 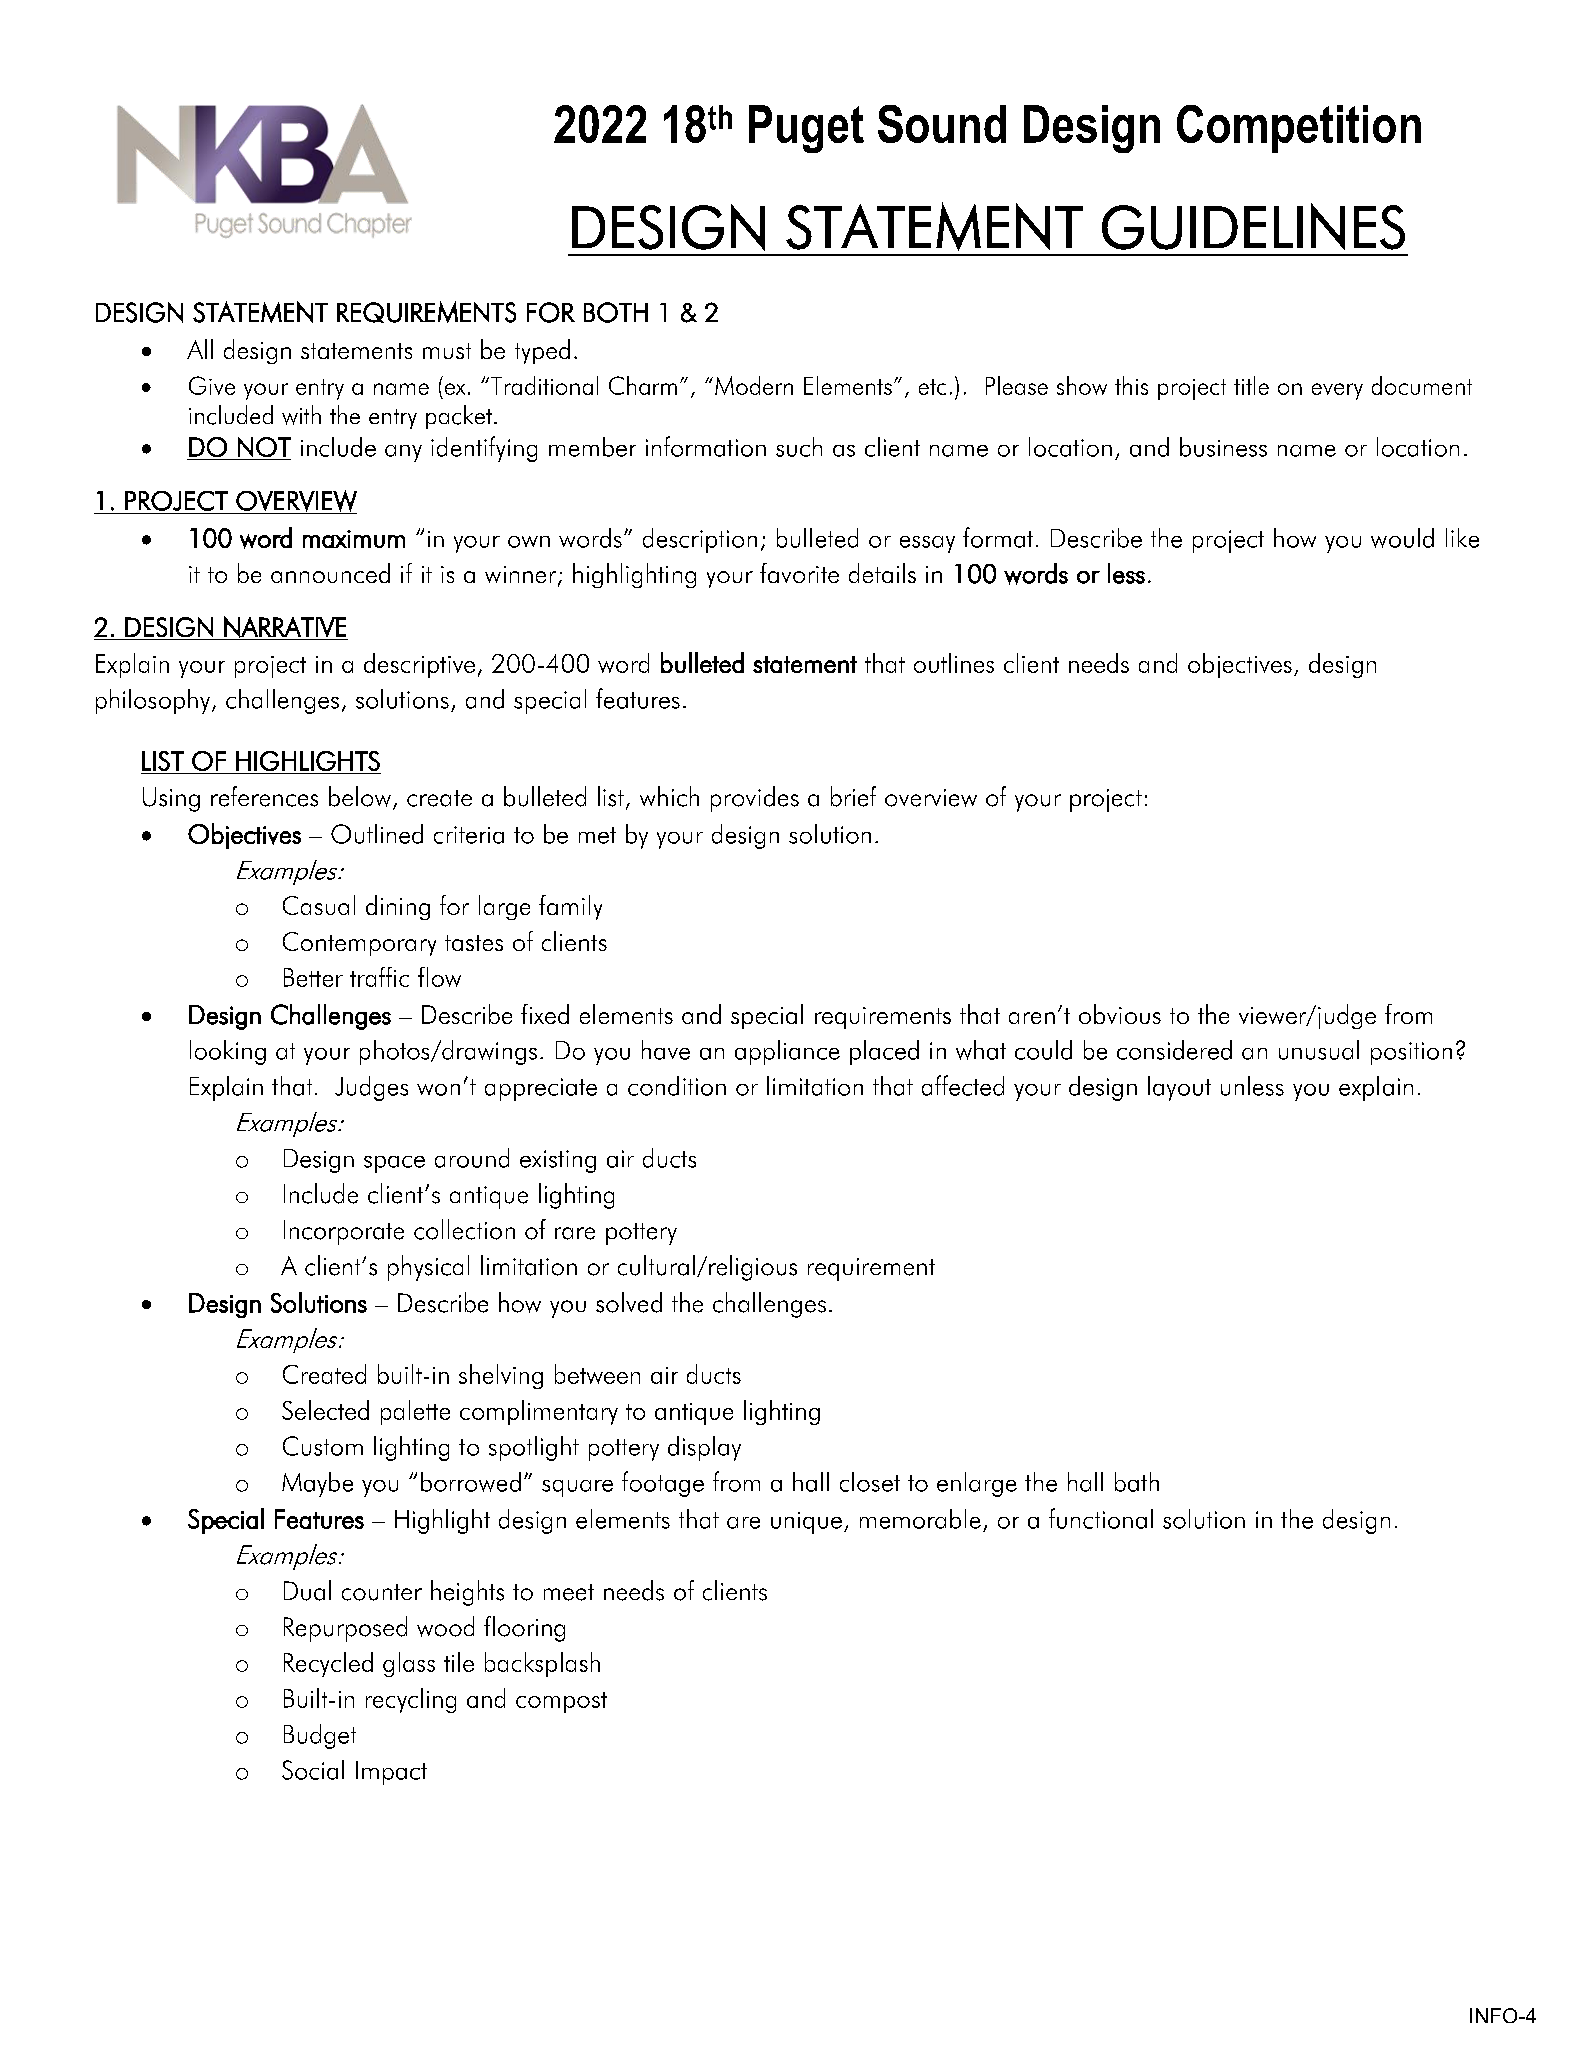 I want to click on appliance, so click(x=787, y=1052).
